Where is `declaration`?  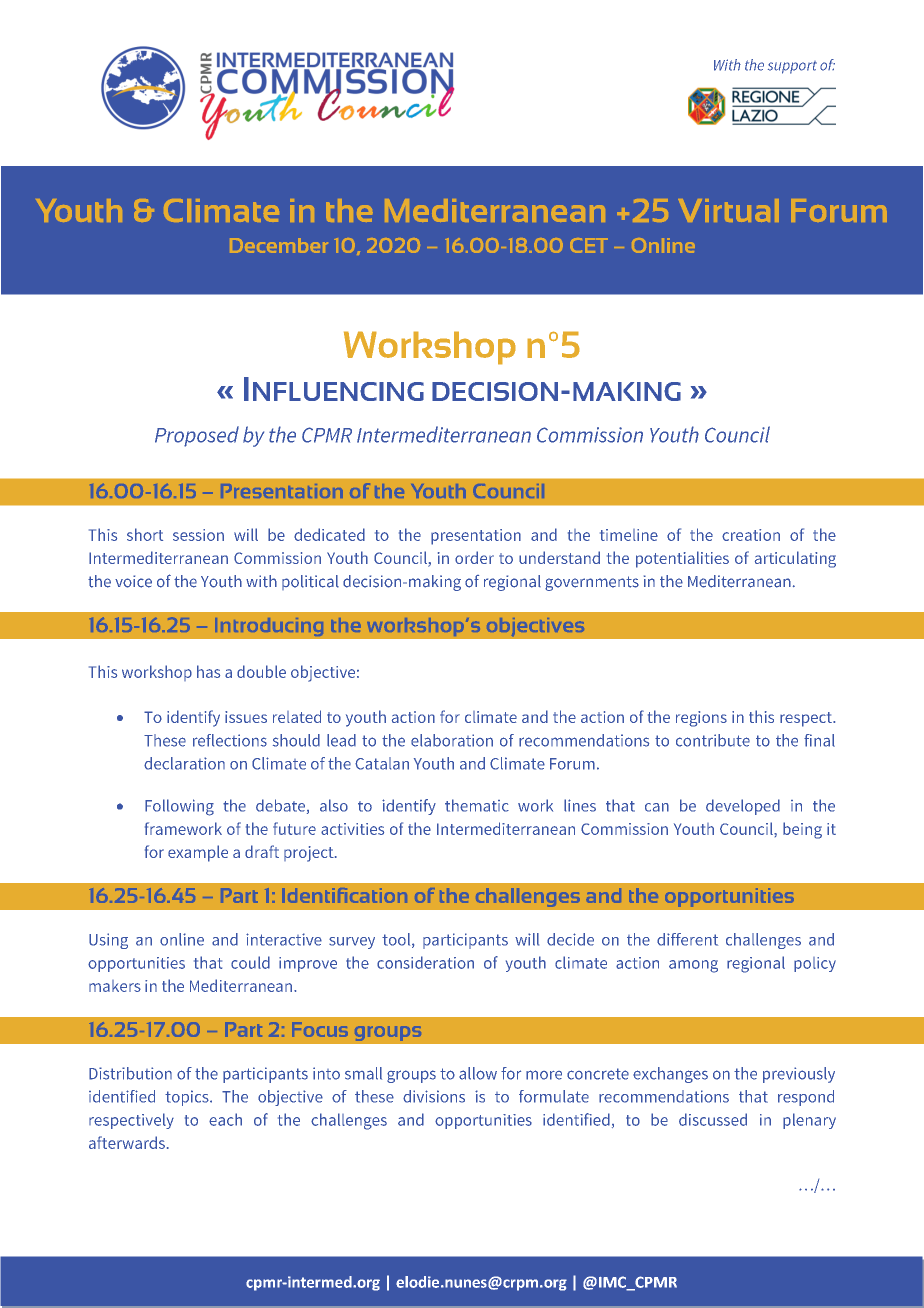 declaration is located at coordinates (184, 763).
